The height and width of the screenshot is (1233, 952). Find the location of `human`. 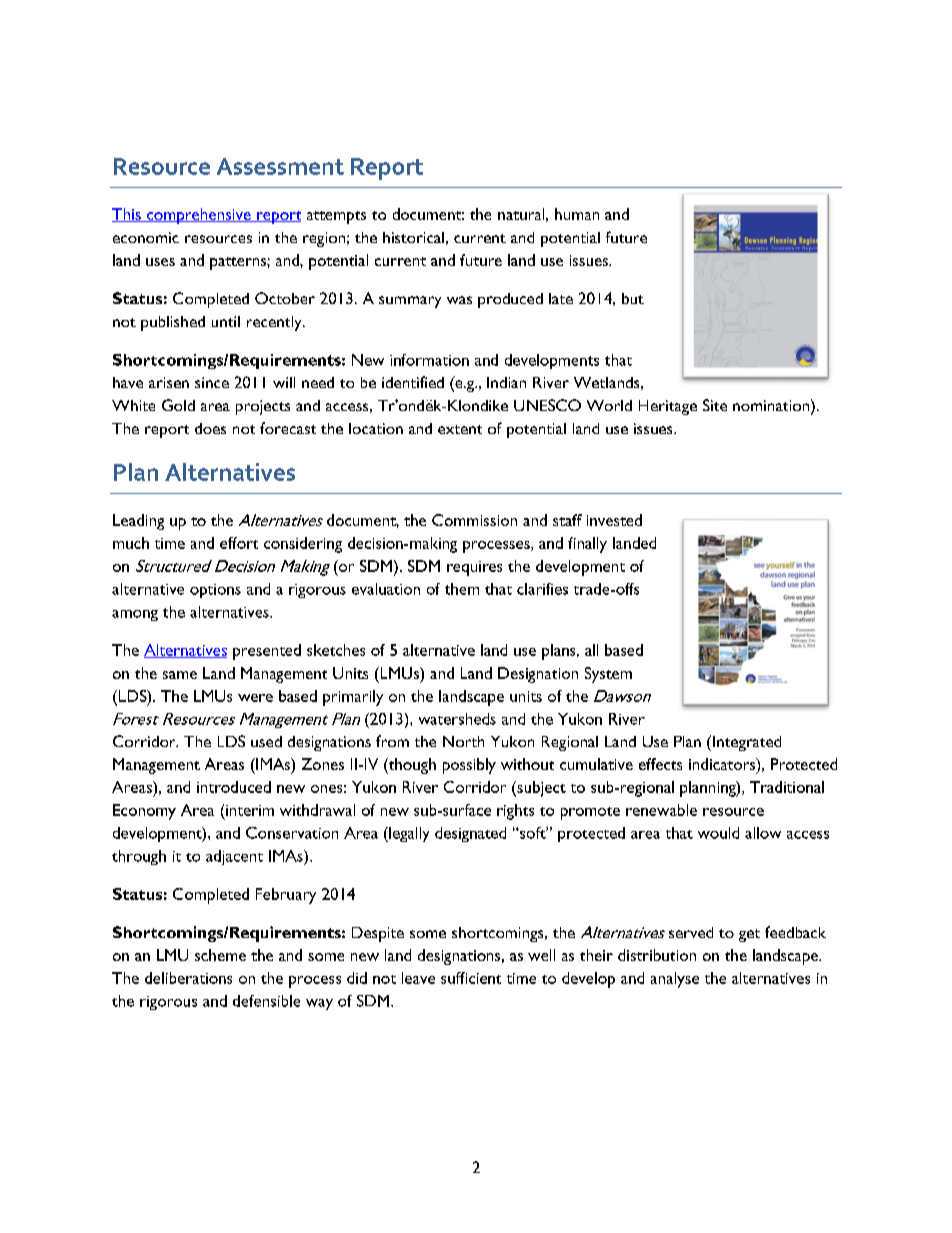

human is located at coordinates (577, 214).
